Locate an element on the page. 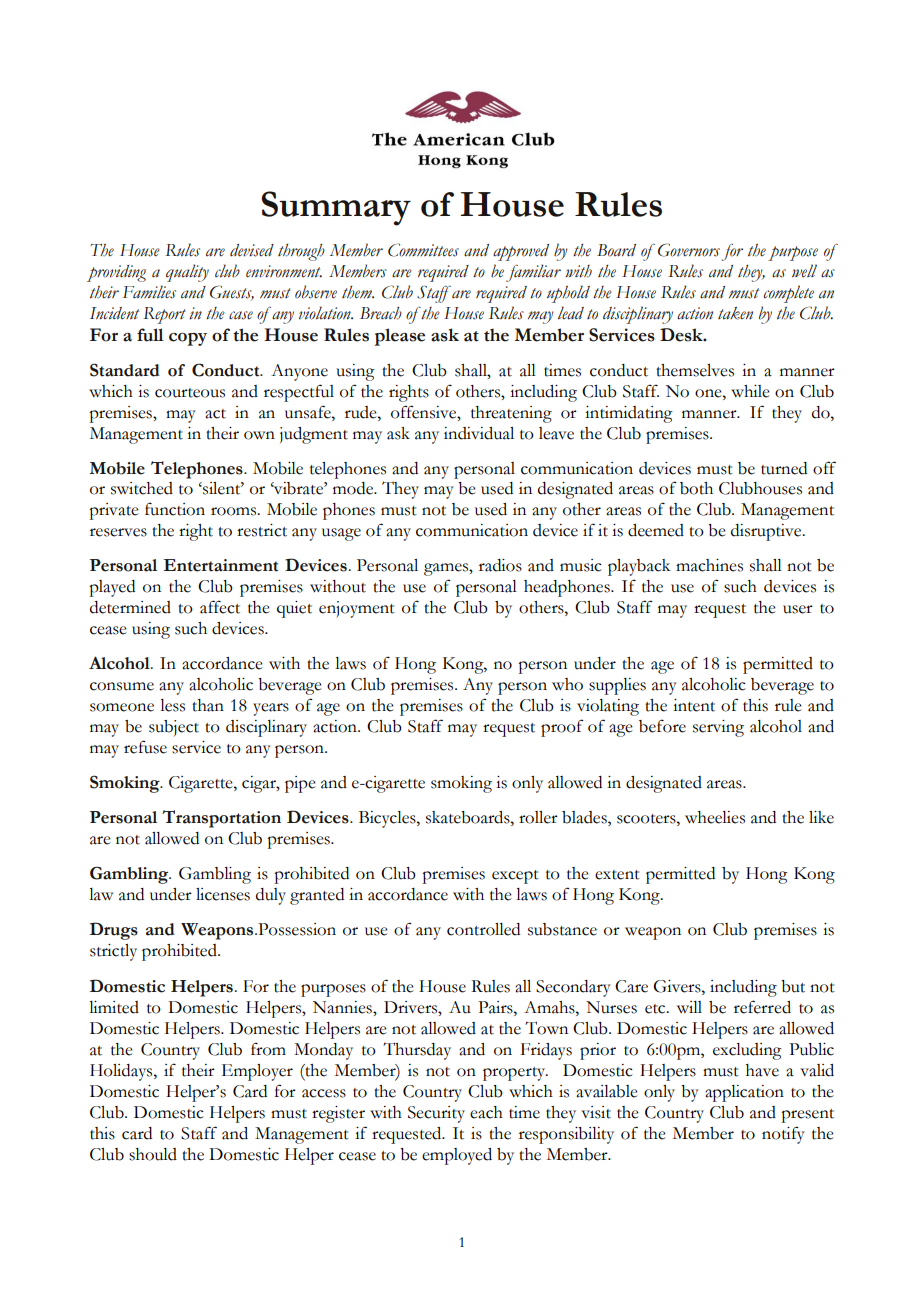  intent is located at coordinates (694, 705).
